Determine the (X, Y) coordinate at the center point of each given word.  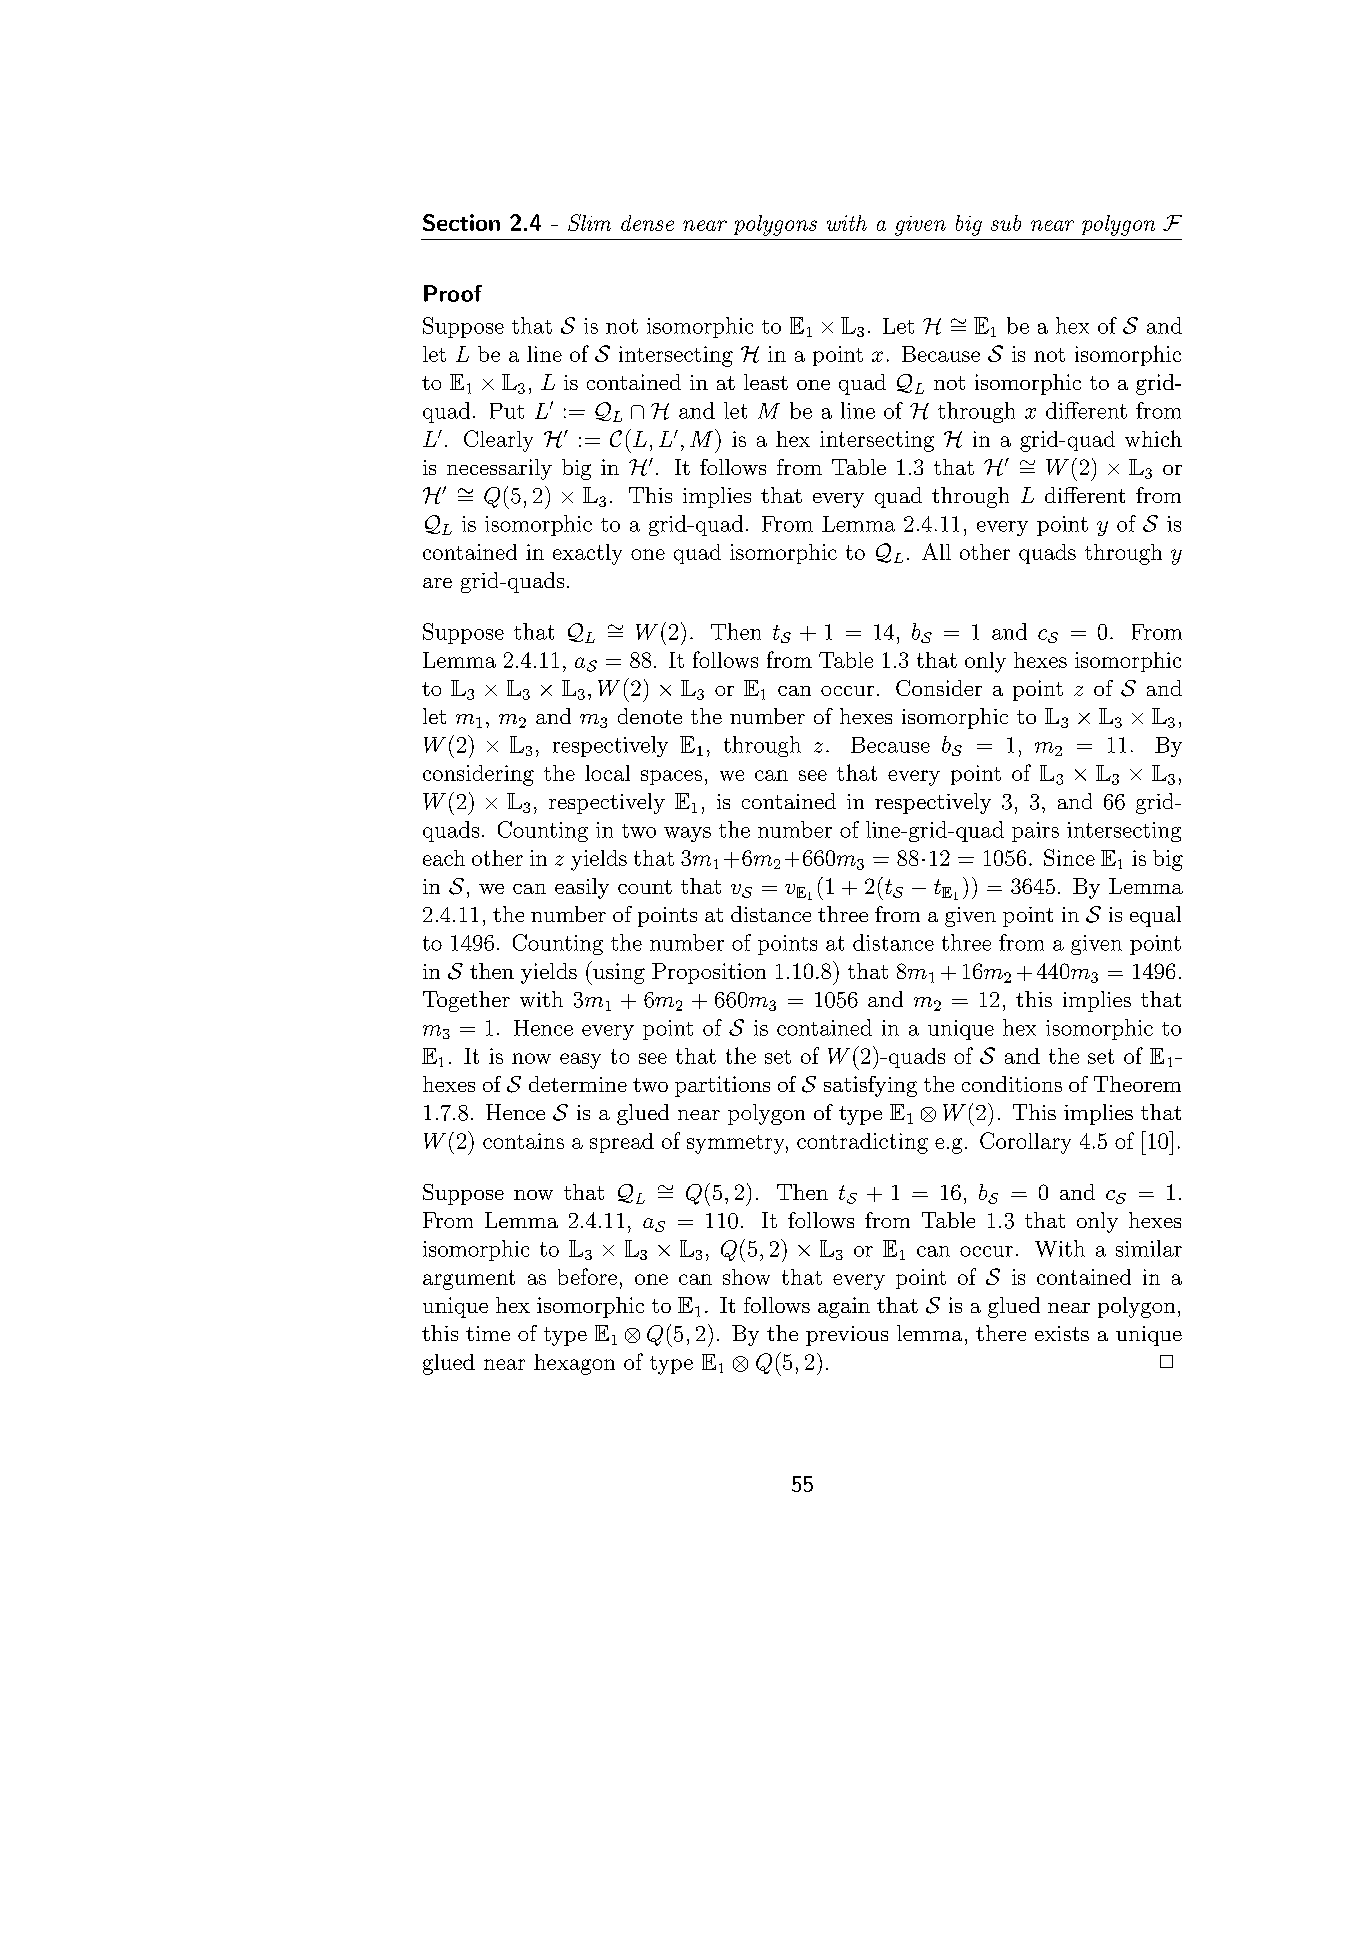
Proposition (709, 973)
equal (1155, 916)
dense (647, 223)
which (1153, 438)
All (936, 551)
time (488, 1333)
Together (466, 1001)
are (437, 583)
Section (461, 222)
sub (1006, 223)
